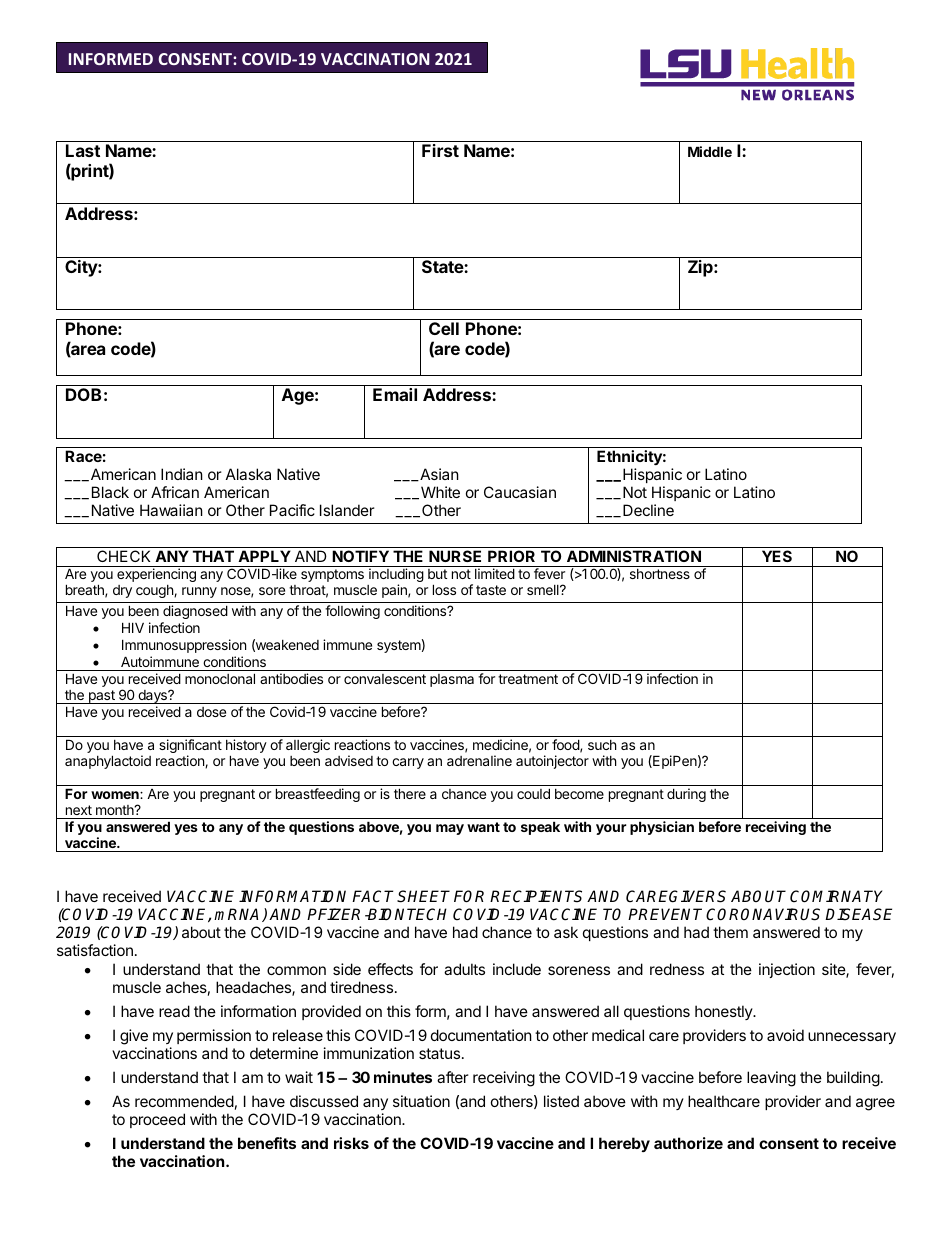 The width and height of the page is (952, 1233). Describe the element at coordinates (660, 574) in the page. I see `shortness` at that location.
